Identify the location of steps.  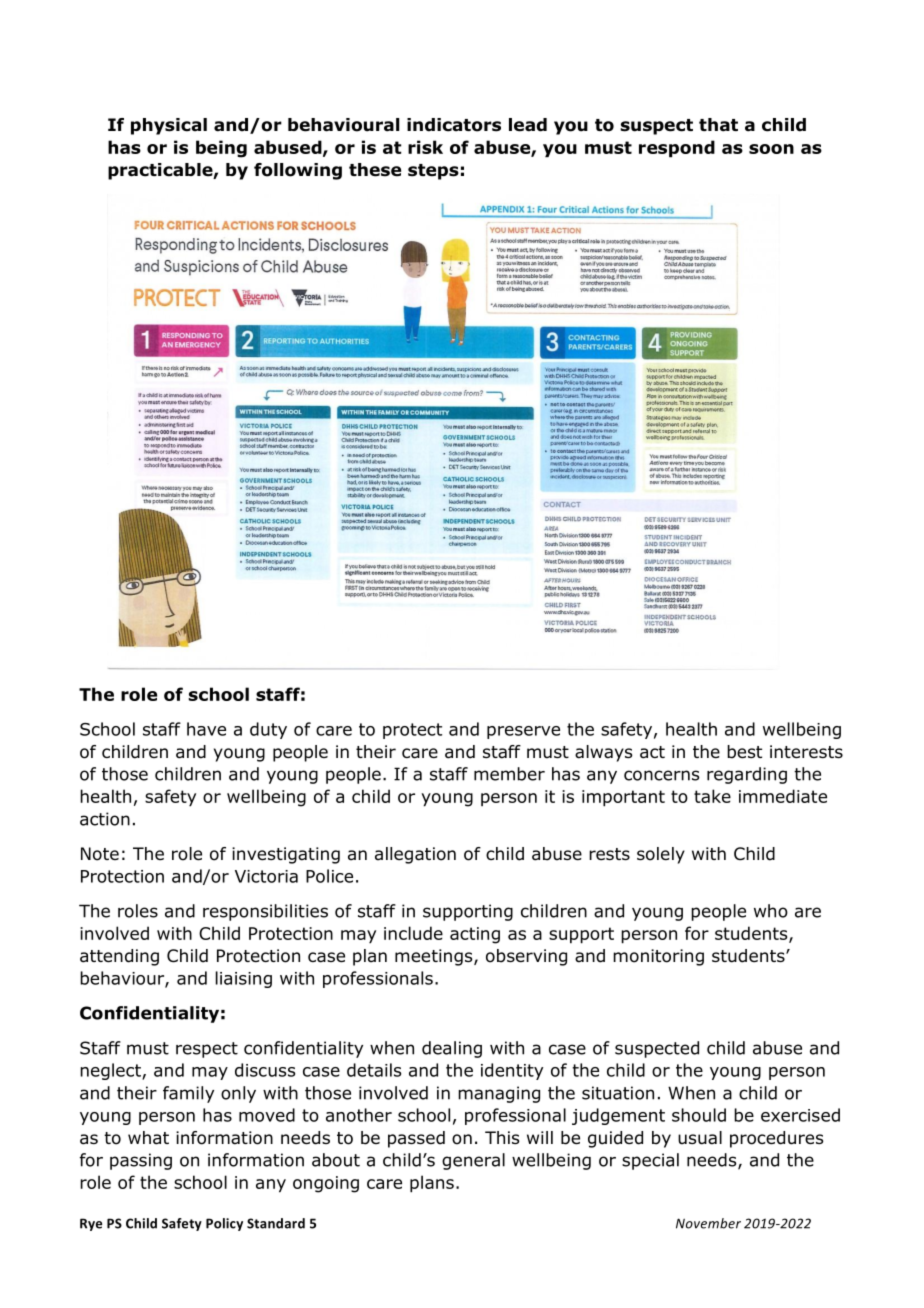
(433, 172).
